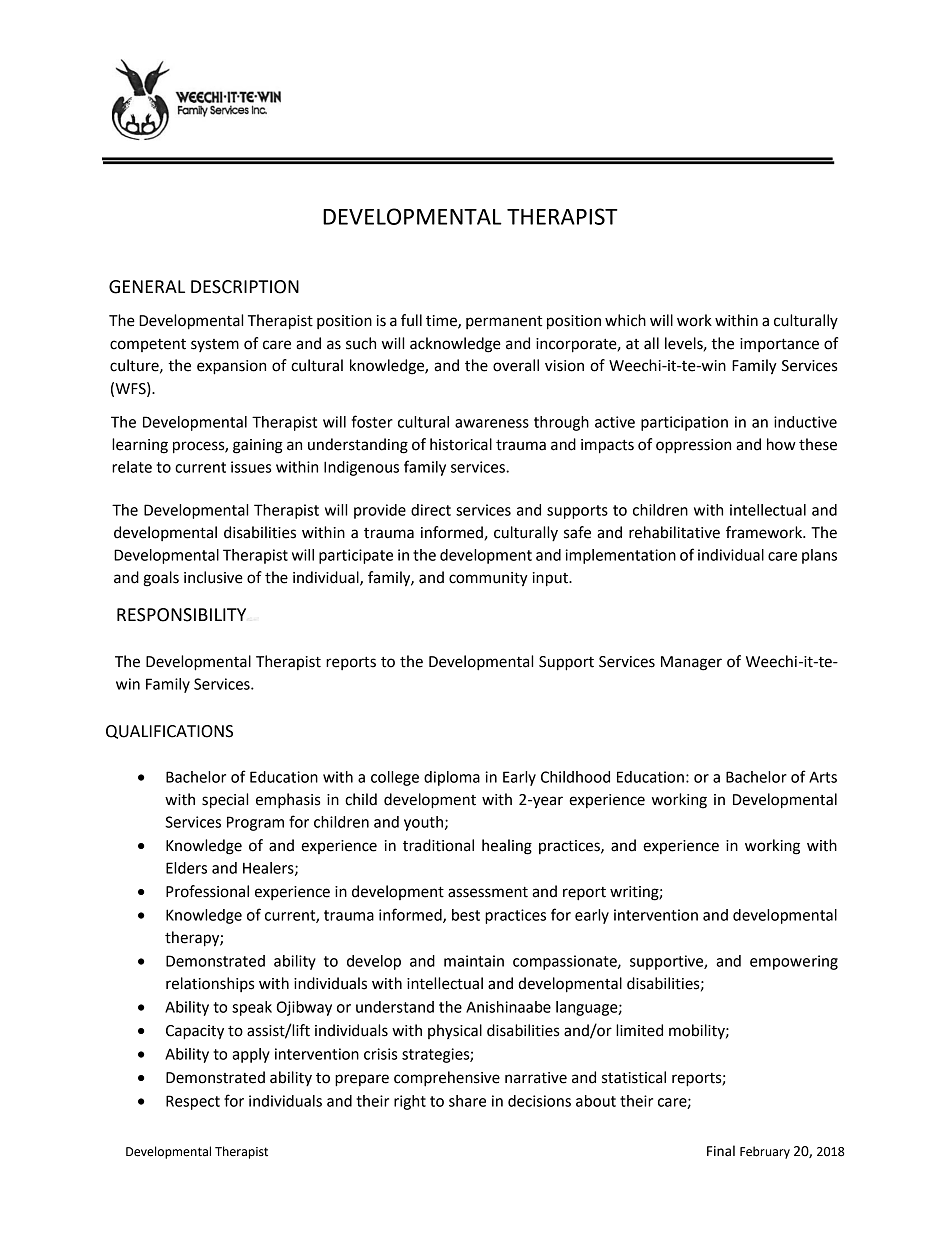 This page has height=1233, width=952. Describe the element at coordinates (467, 1101) in the page. I see `share` at that location.
